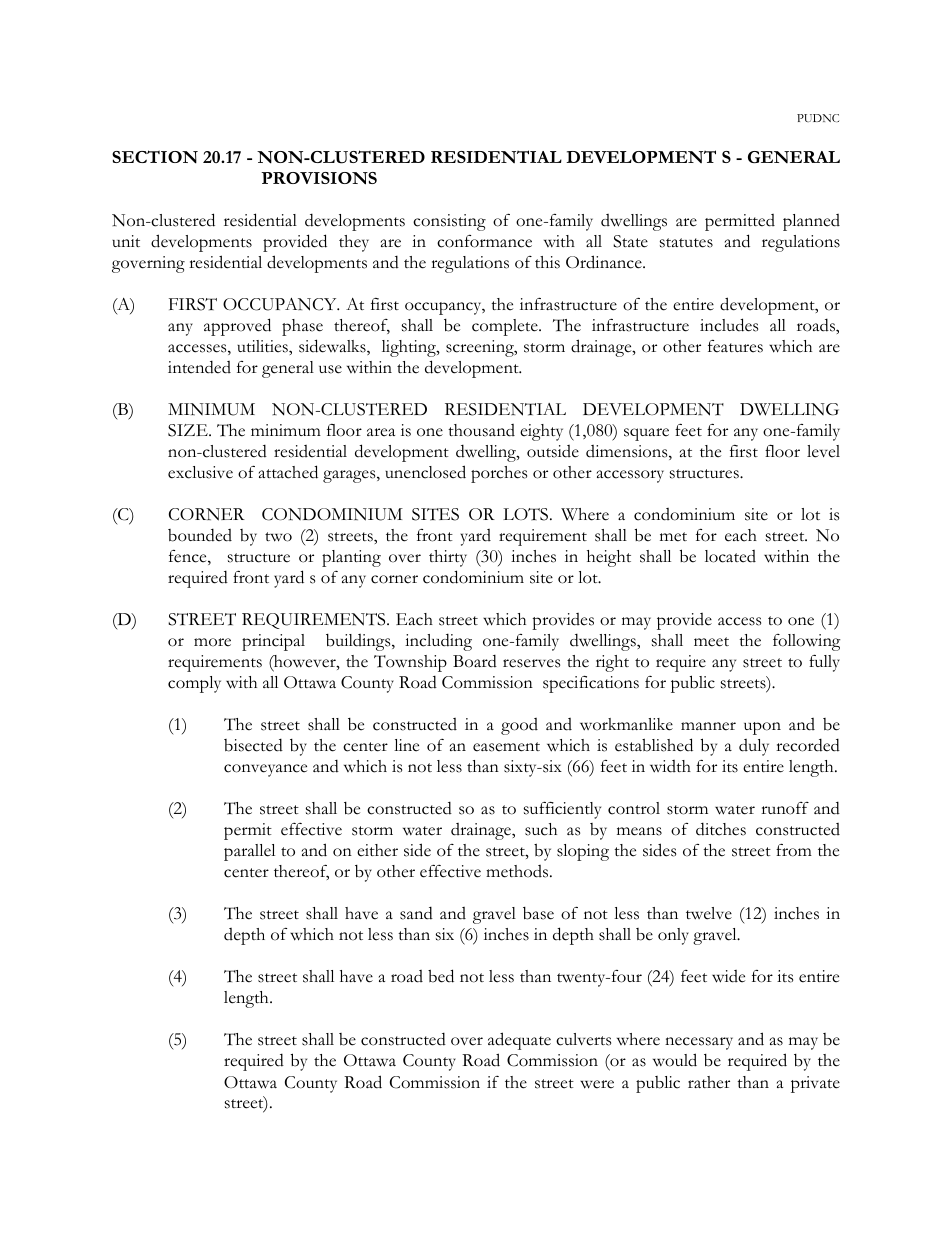  What do you see at coordinates (811, 222) in the document?
I see `planned` at bounding box center [811, 222].
